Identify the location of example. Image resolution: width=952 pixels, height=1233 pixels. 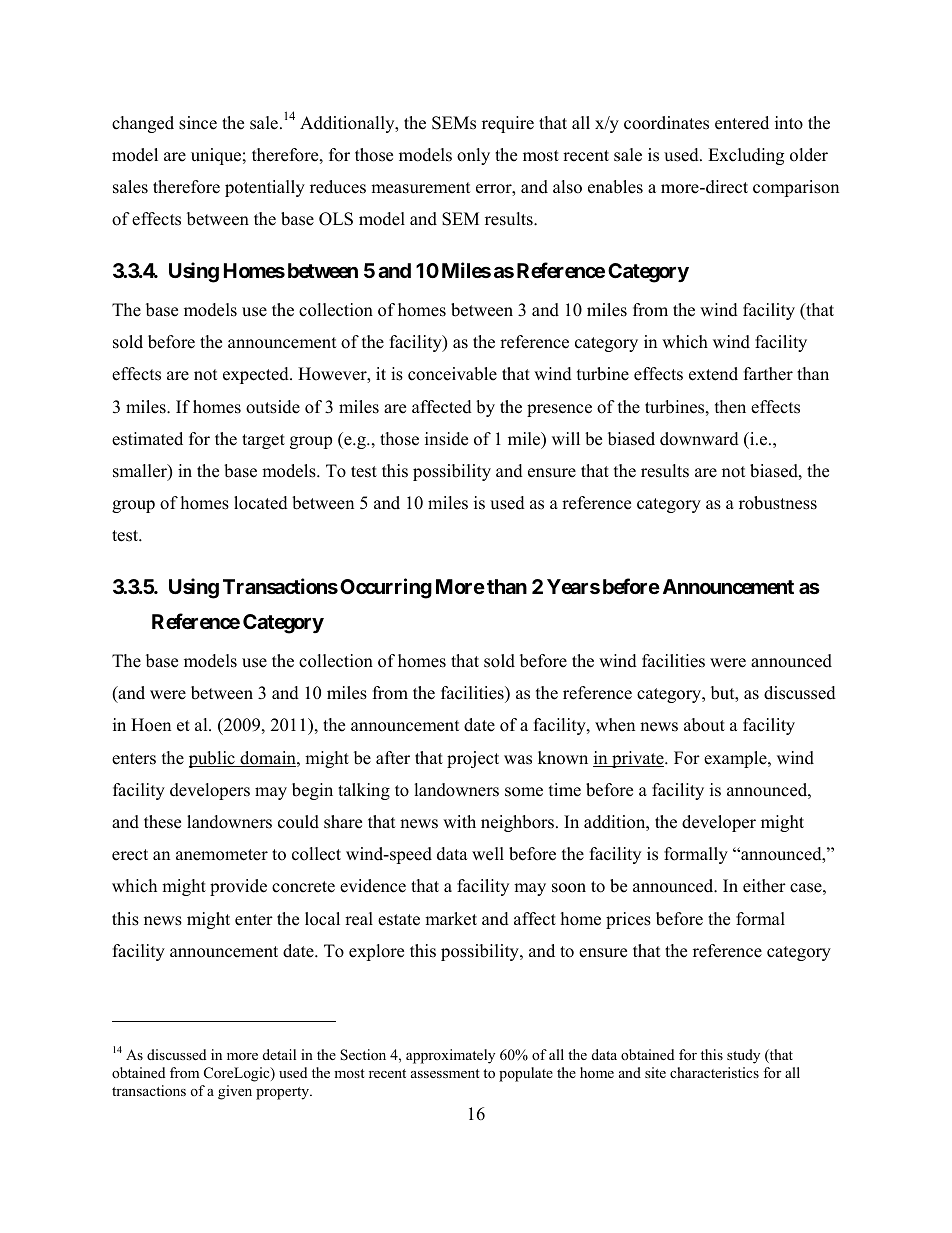
(736, 759).
